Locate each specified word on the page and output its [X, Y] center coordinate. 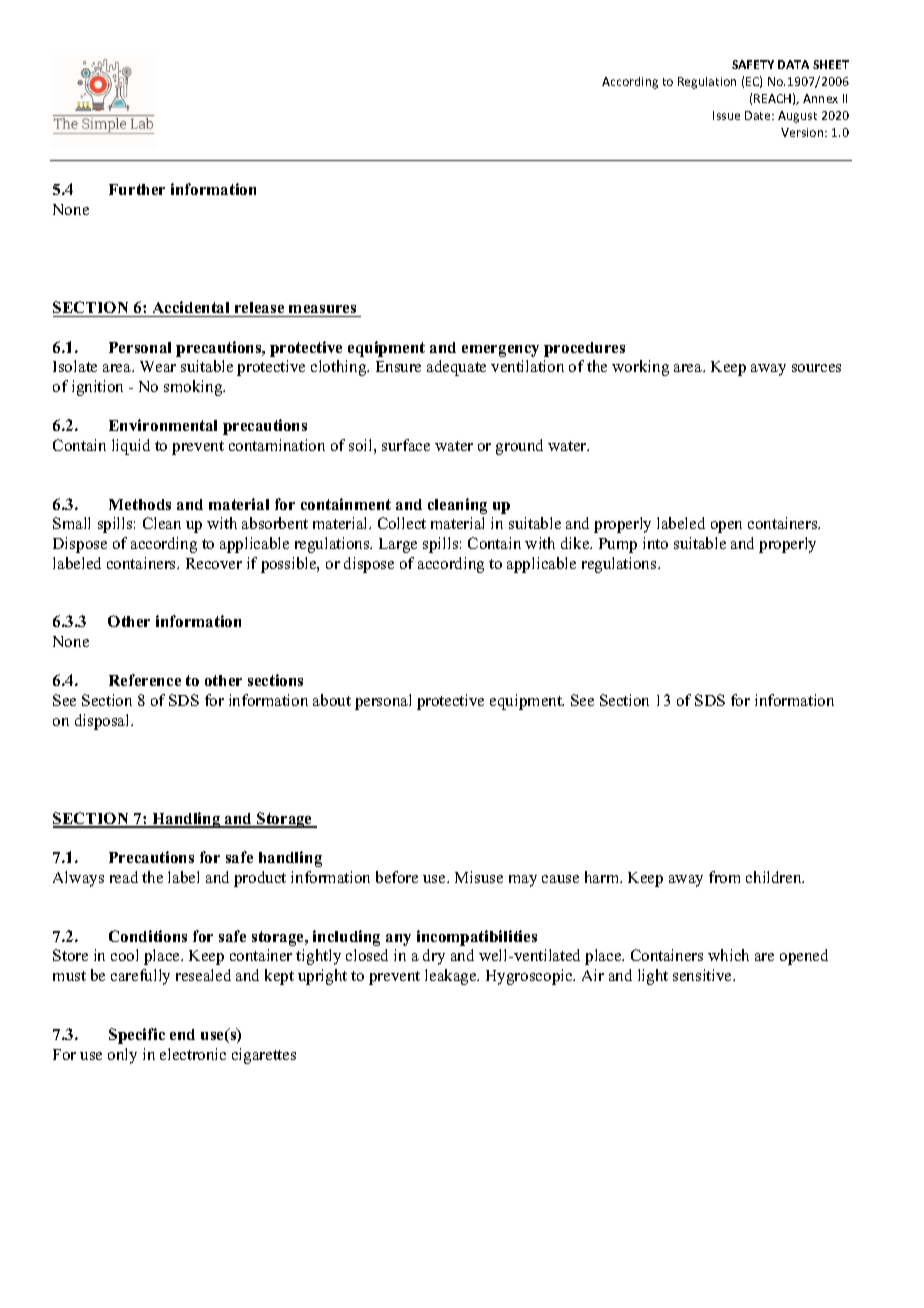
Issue [726, 115]
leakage [452, 977]
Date [759, 115]
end [182, 1034]
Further [137, 189]
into [655, 543]
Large [398, 545]
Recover [214, 563]
